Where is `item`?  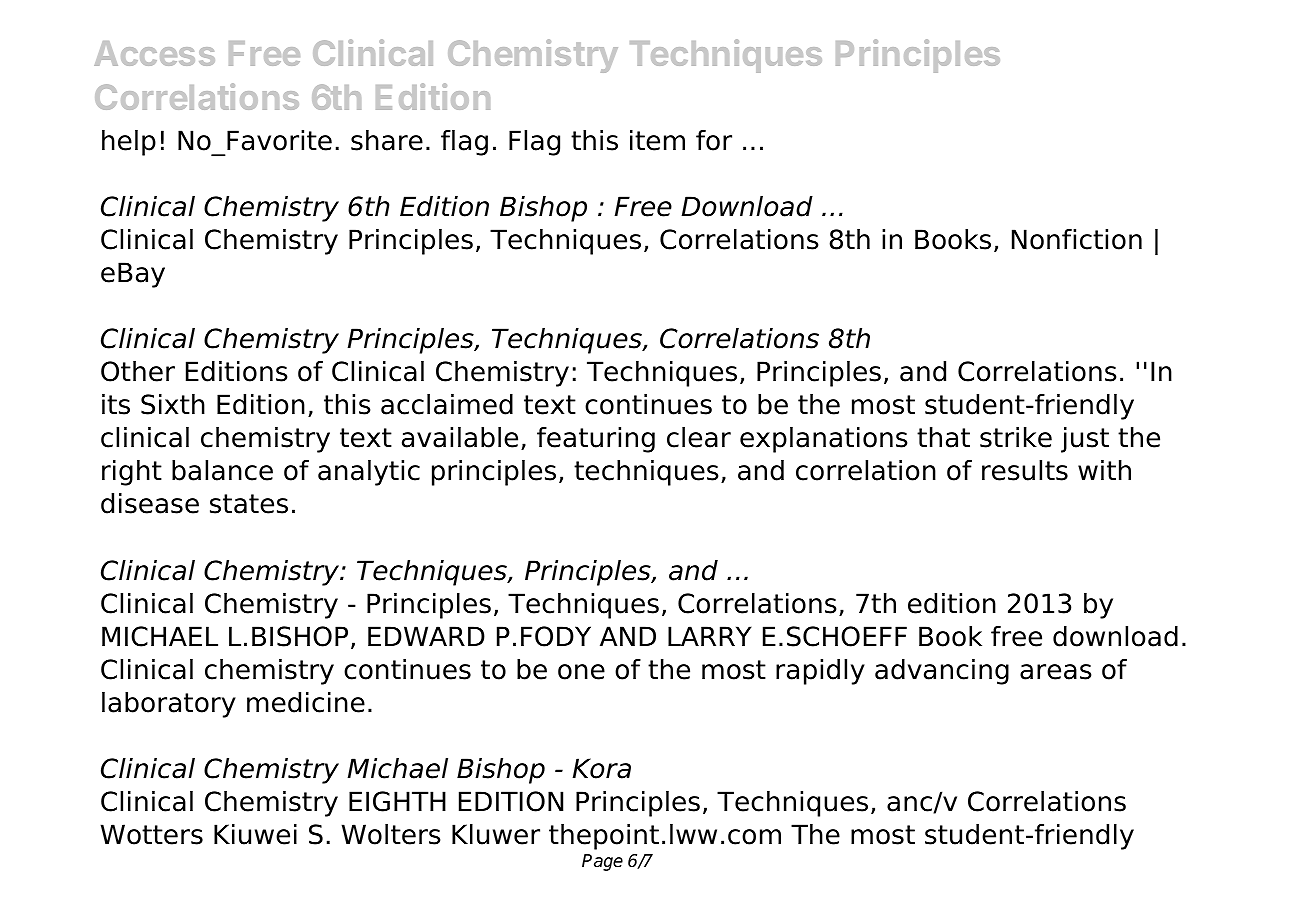 item is located at coordinates (657, 140).
